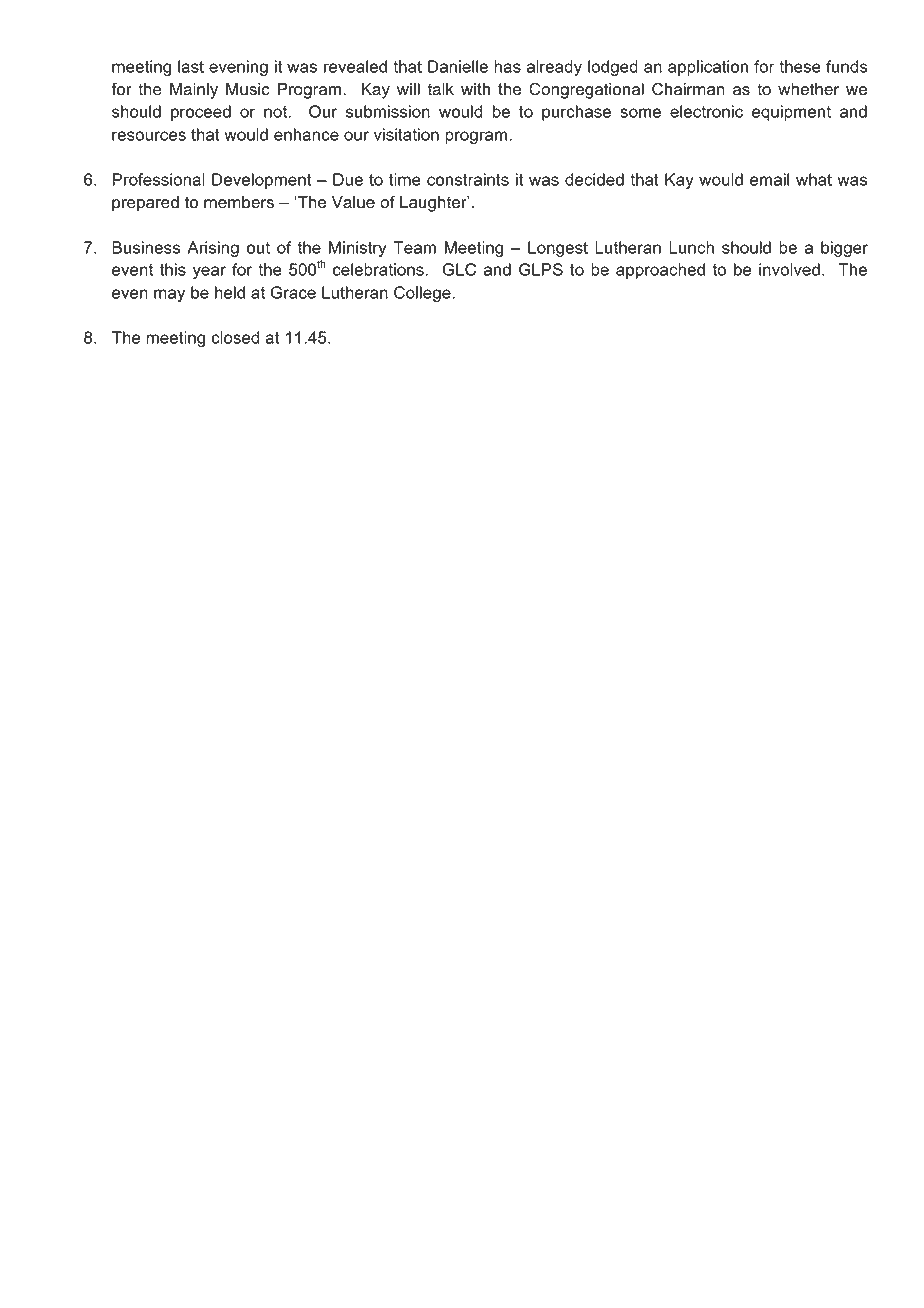 The width and height of the document is (924, 1308). What do you see at coordinates (406, 134) in the document?
I see `visitation` at bounding box center [406, 134].
